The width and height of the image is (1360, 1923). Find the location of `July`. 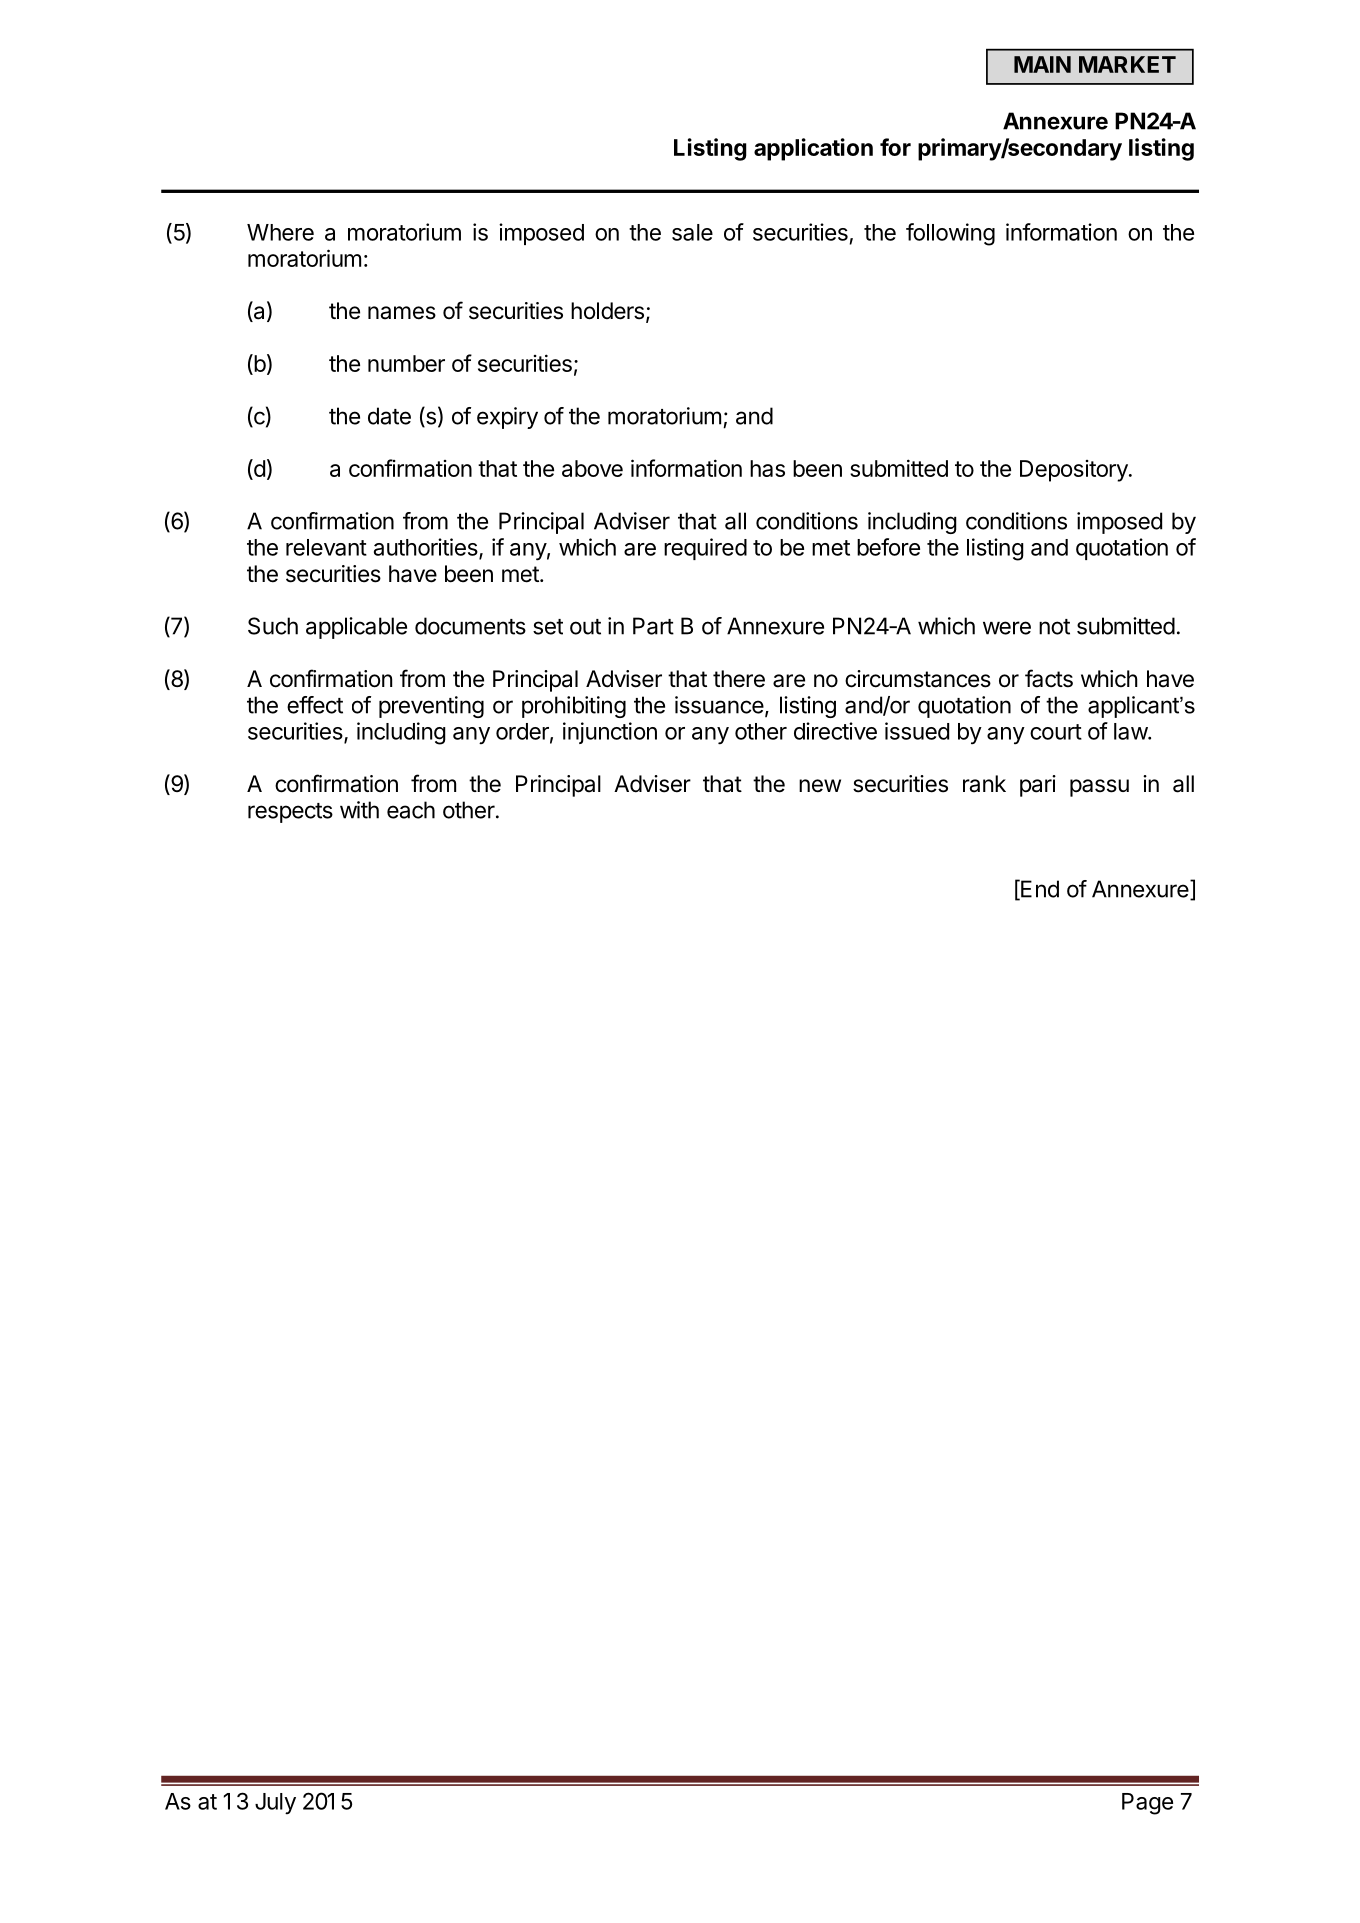

July is located at coordinates (275, 1803).
